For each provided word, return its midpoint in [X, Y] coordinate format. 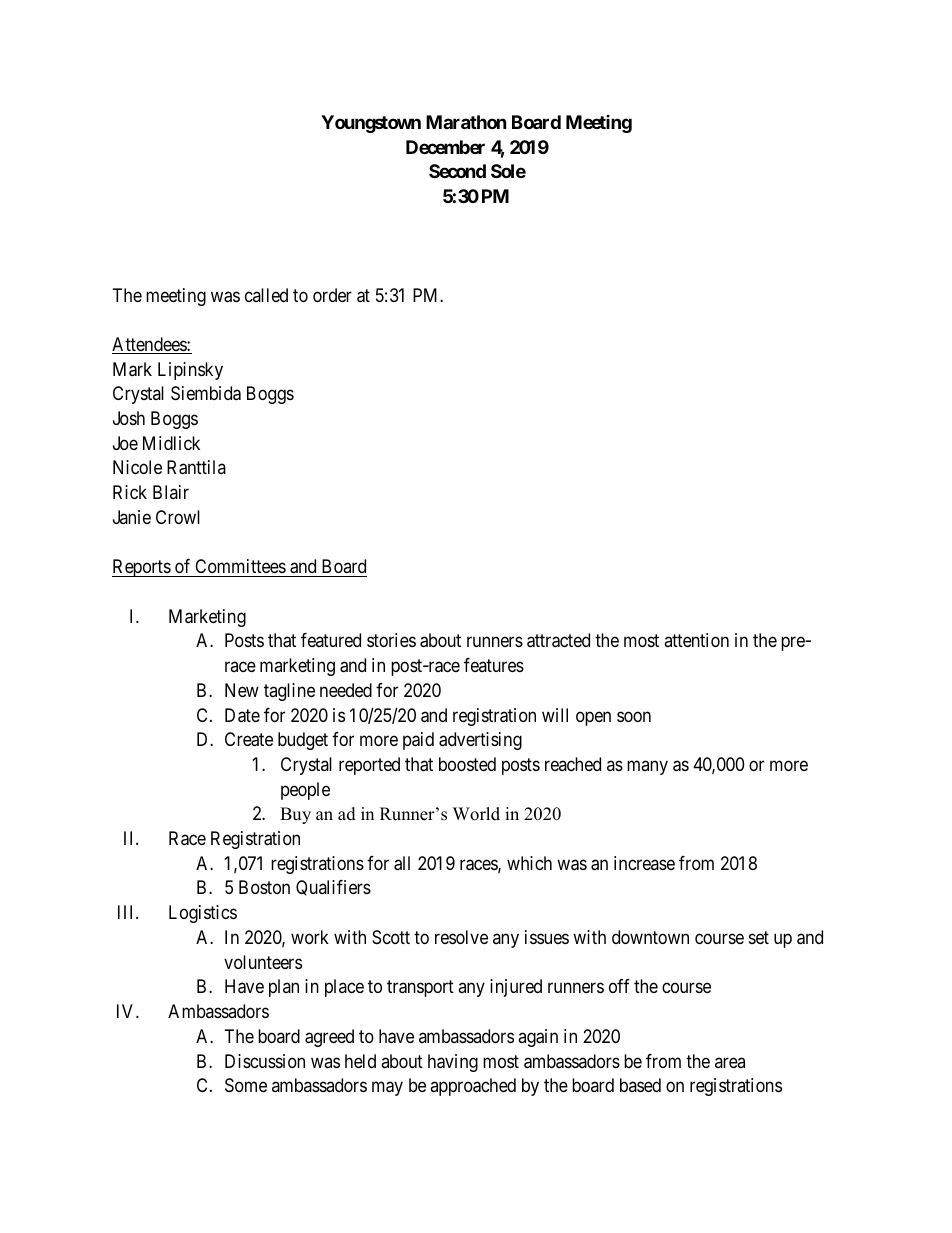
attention [696, 640]
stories [391, 640]
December [445, 147]
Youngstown [371, 124]
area [730, 1062]
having [453, 1063]
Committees [240, 568]
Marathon [466, 122]
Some [246, 1085]
